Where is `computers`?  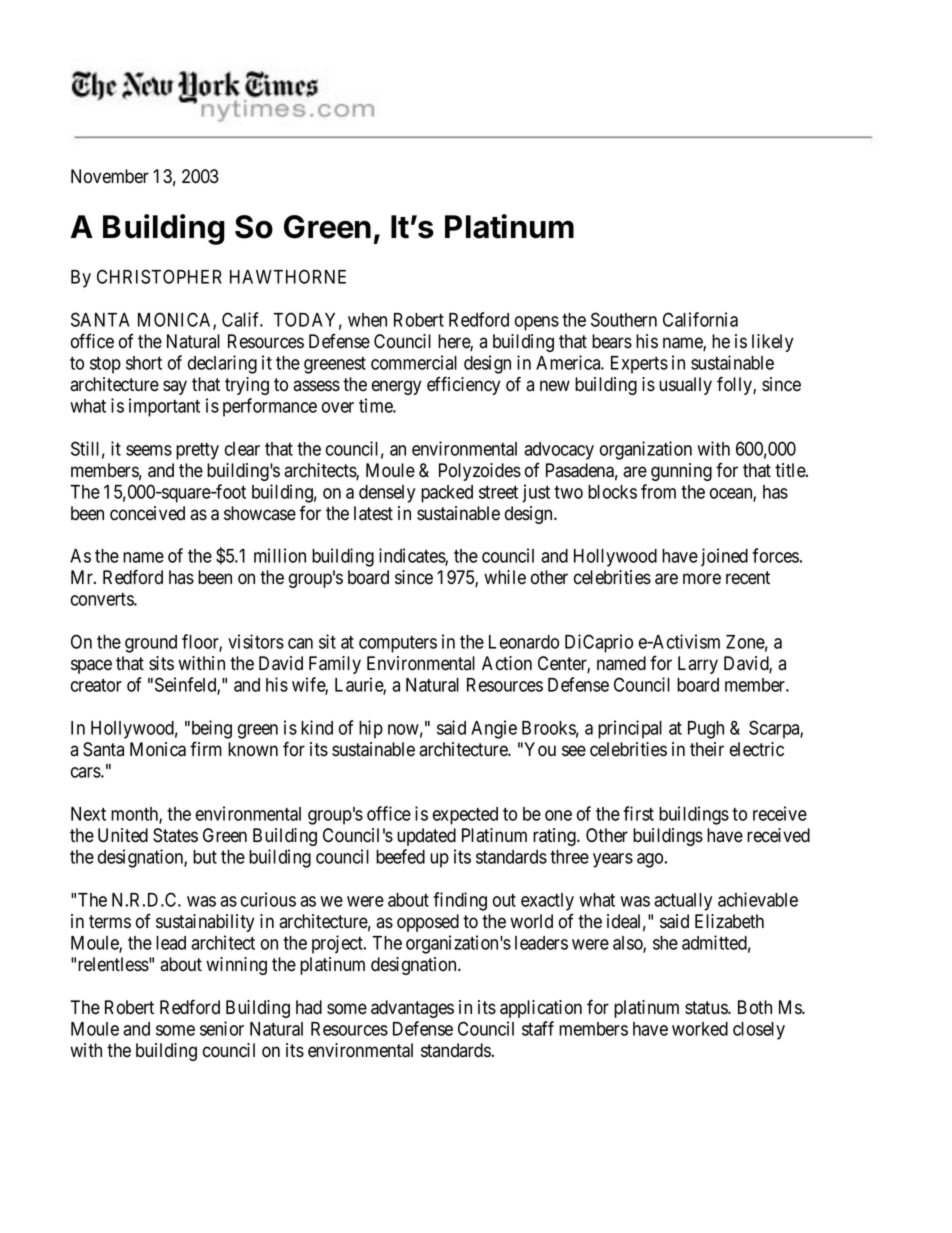 computers is located at coordinates (398, 644).
